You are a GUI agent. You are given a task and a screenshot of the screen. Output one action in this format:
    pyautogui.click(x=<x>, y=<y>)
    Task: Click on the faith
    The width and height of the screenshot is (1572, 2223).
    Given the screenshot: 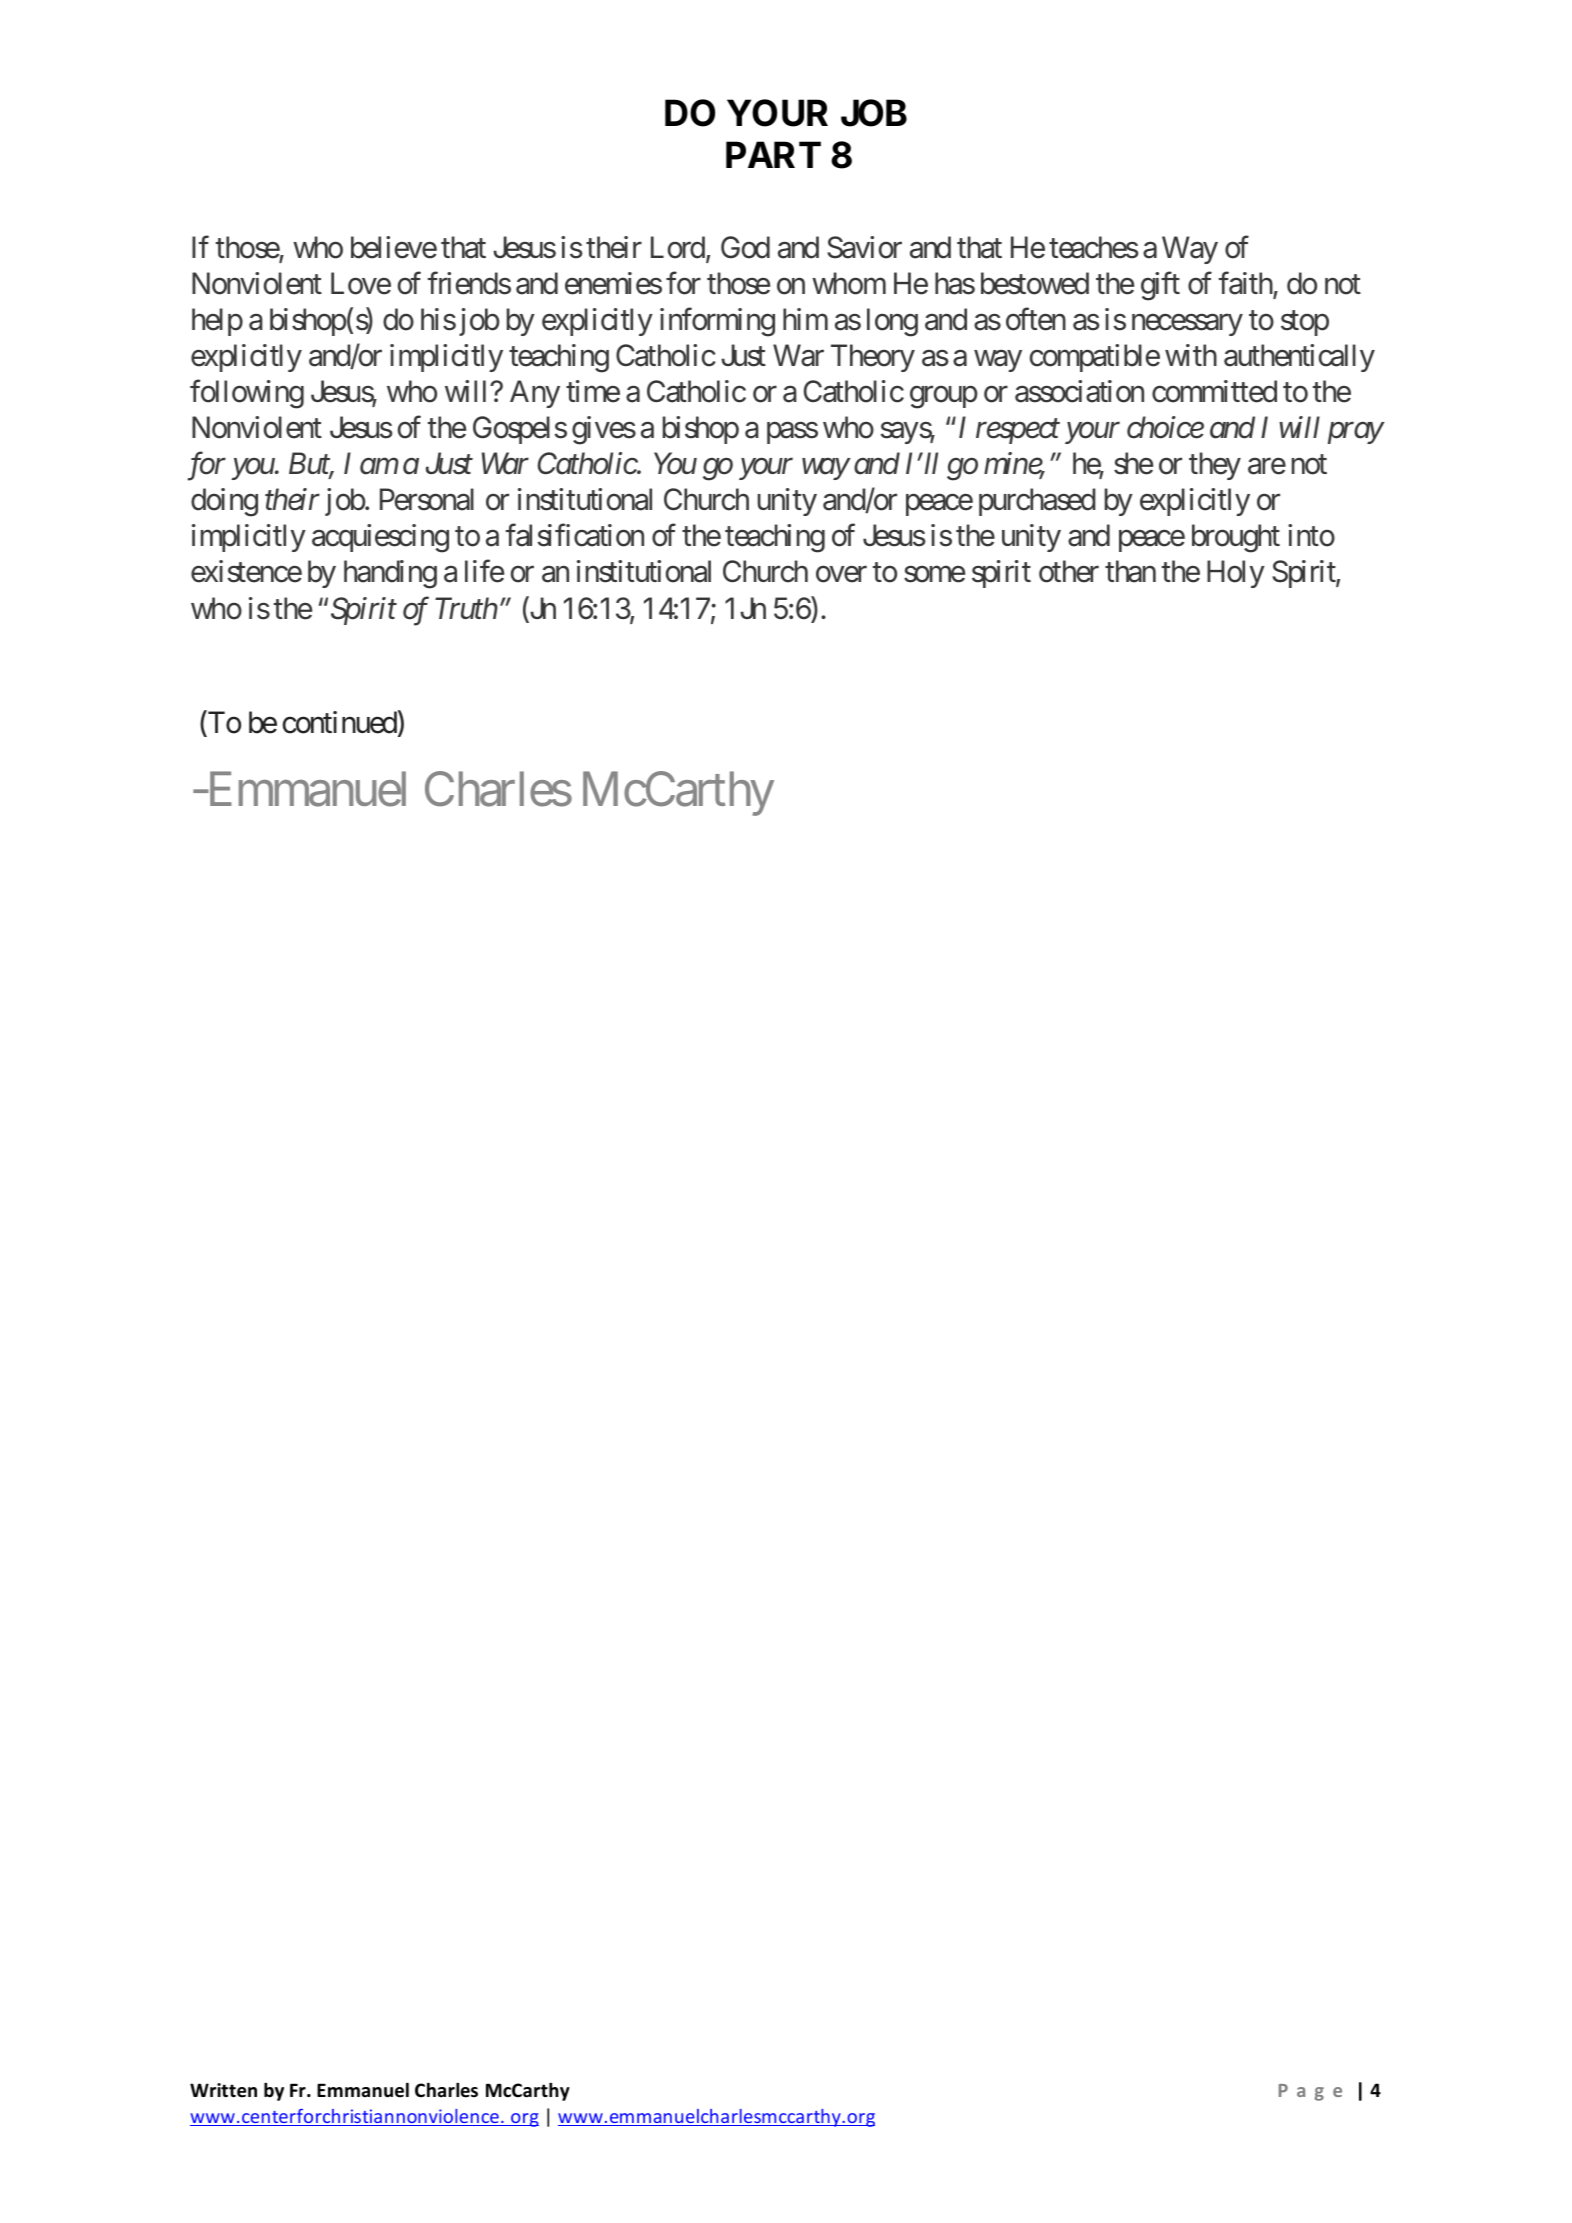 What is the action you would take?
    pyautogui.click(x=1246, y=284)
